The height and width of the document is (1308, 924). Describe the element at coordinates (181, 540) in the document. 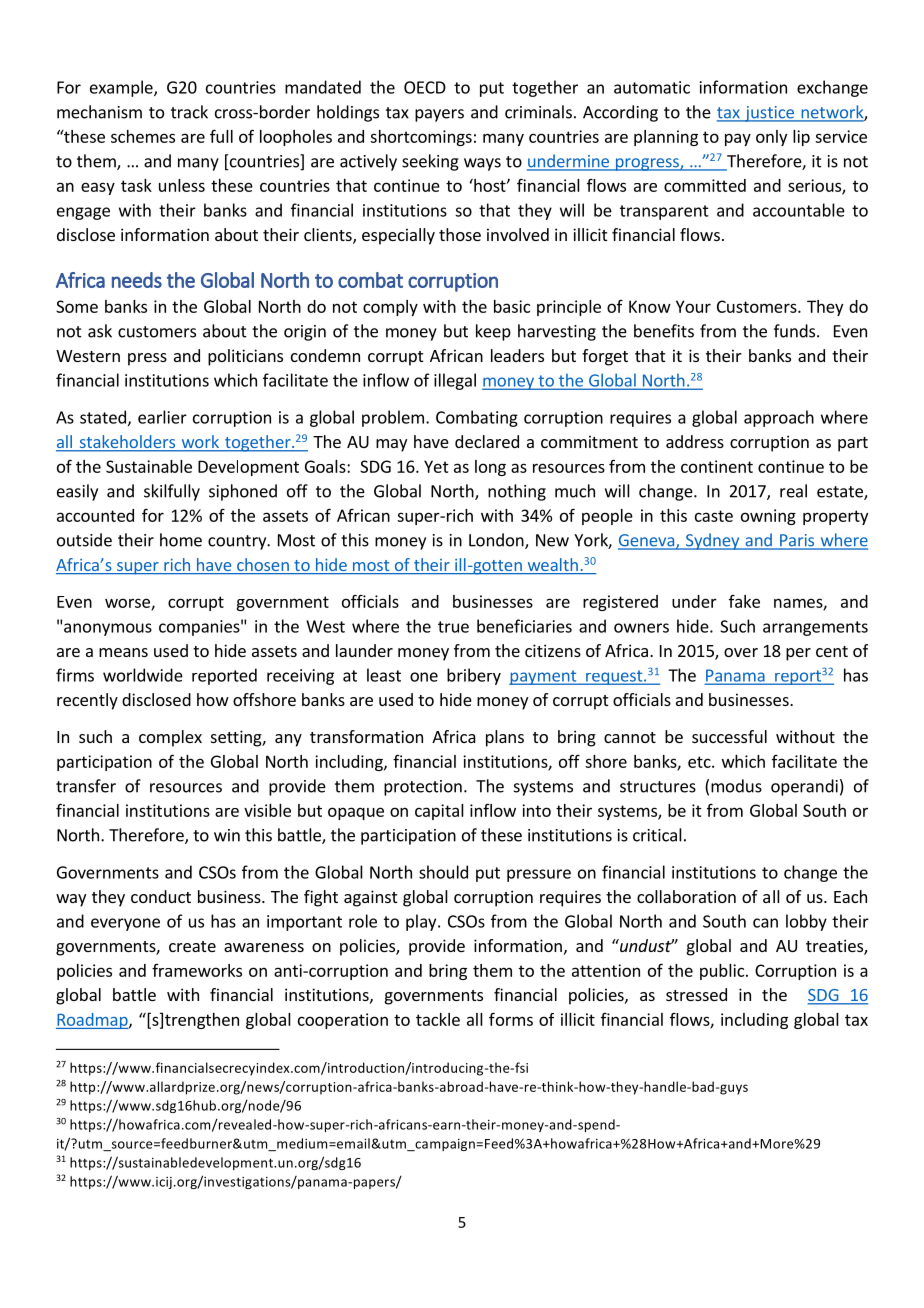

I see `home` at that location.
